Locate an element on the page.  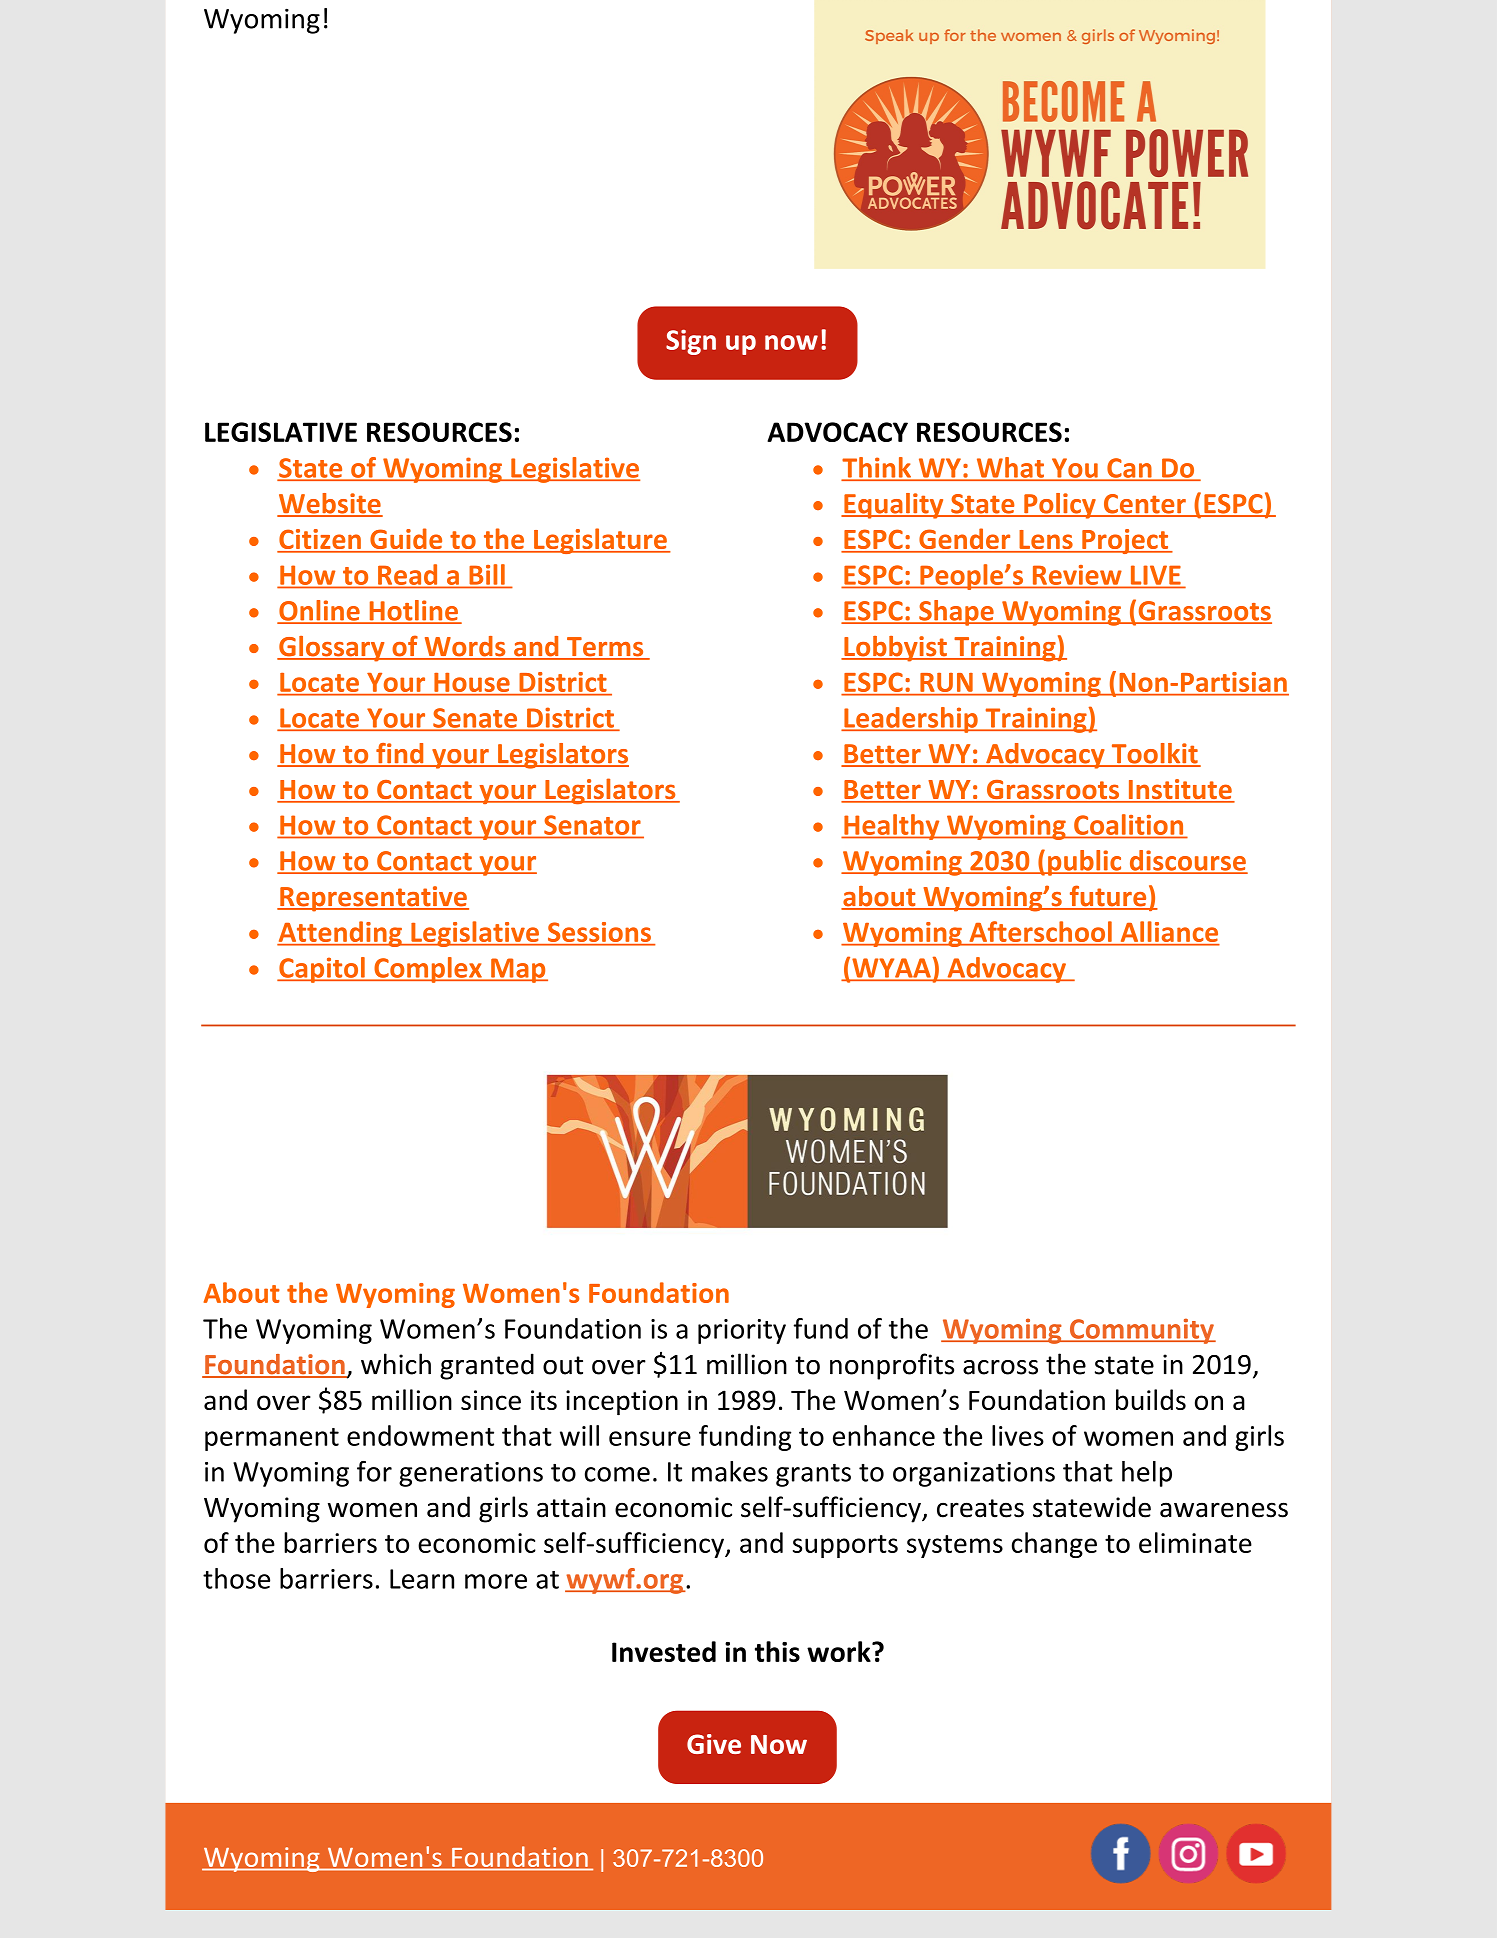
change is located at coordinates (1054, 1545).
